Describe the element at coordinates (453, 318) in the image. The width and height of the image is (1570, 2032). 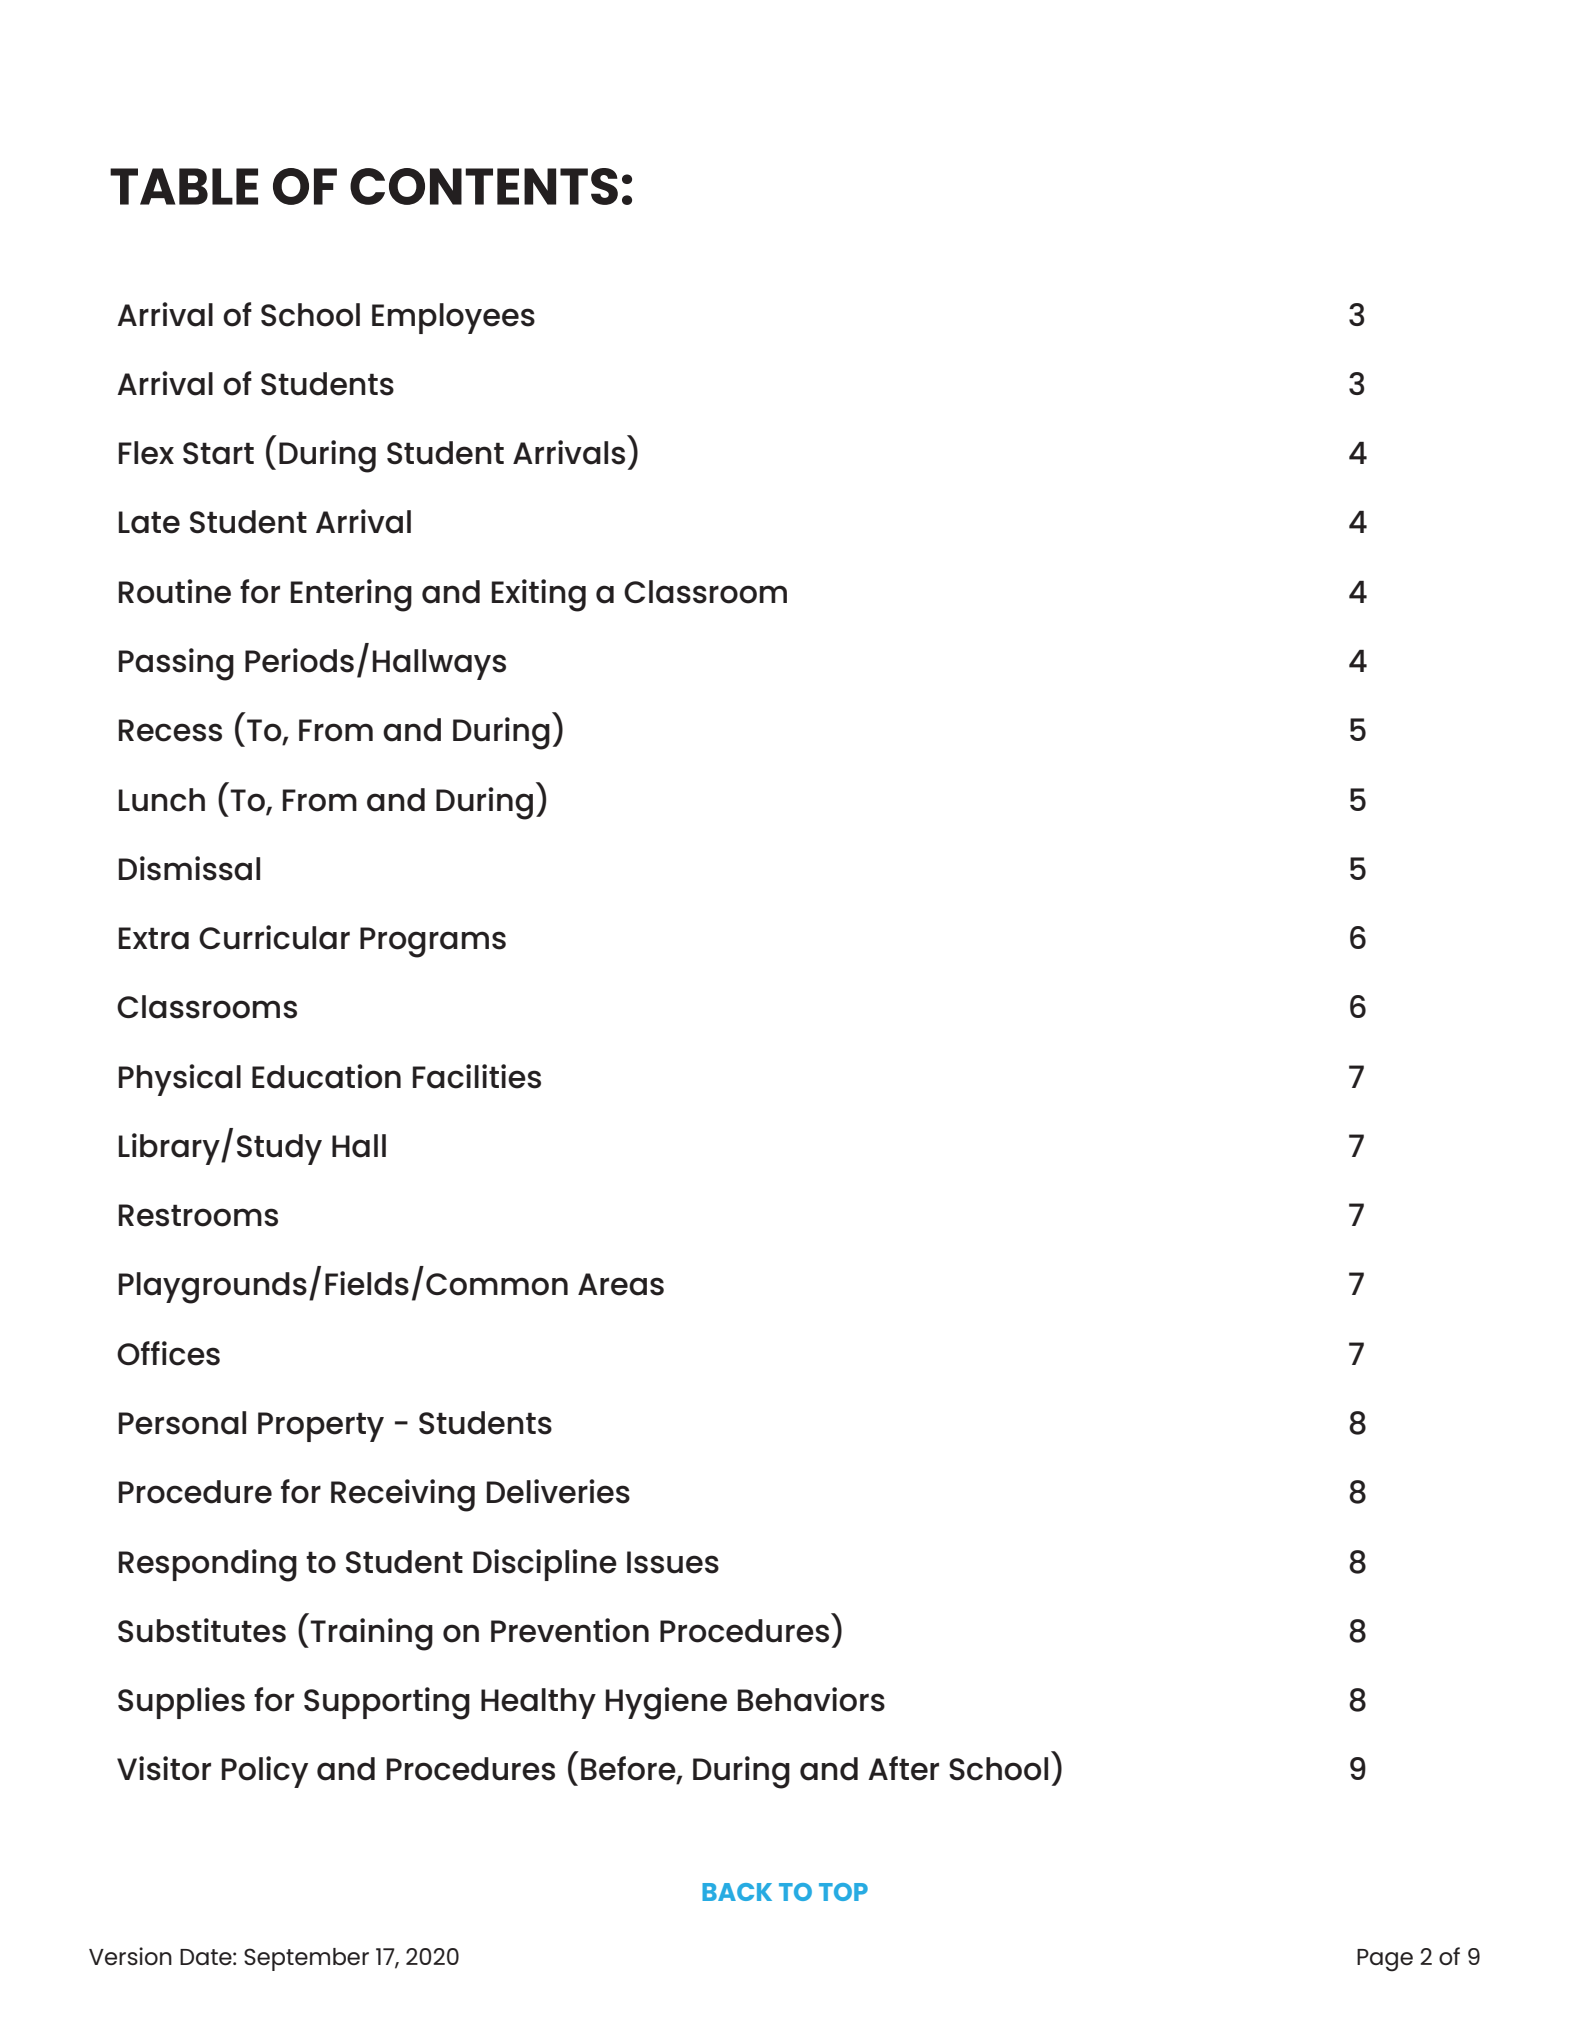
I see `Employees` at that location.
